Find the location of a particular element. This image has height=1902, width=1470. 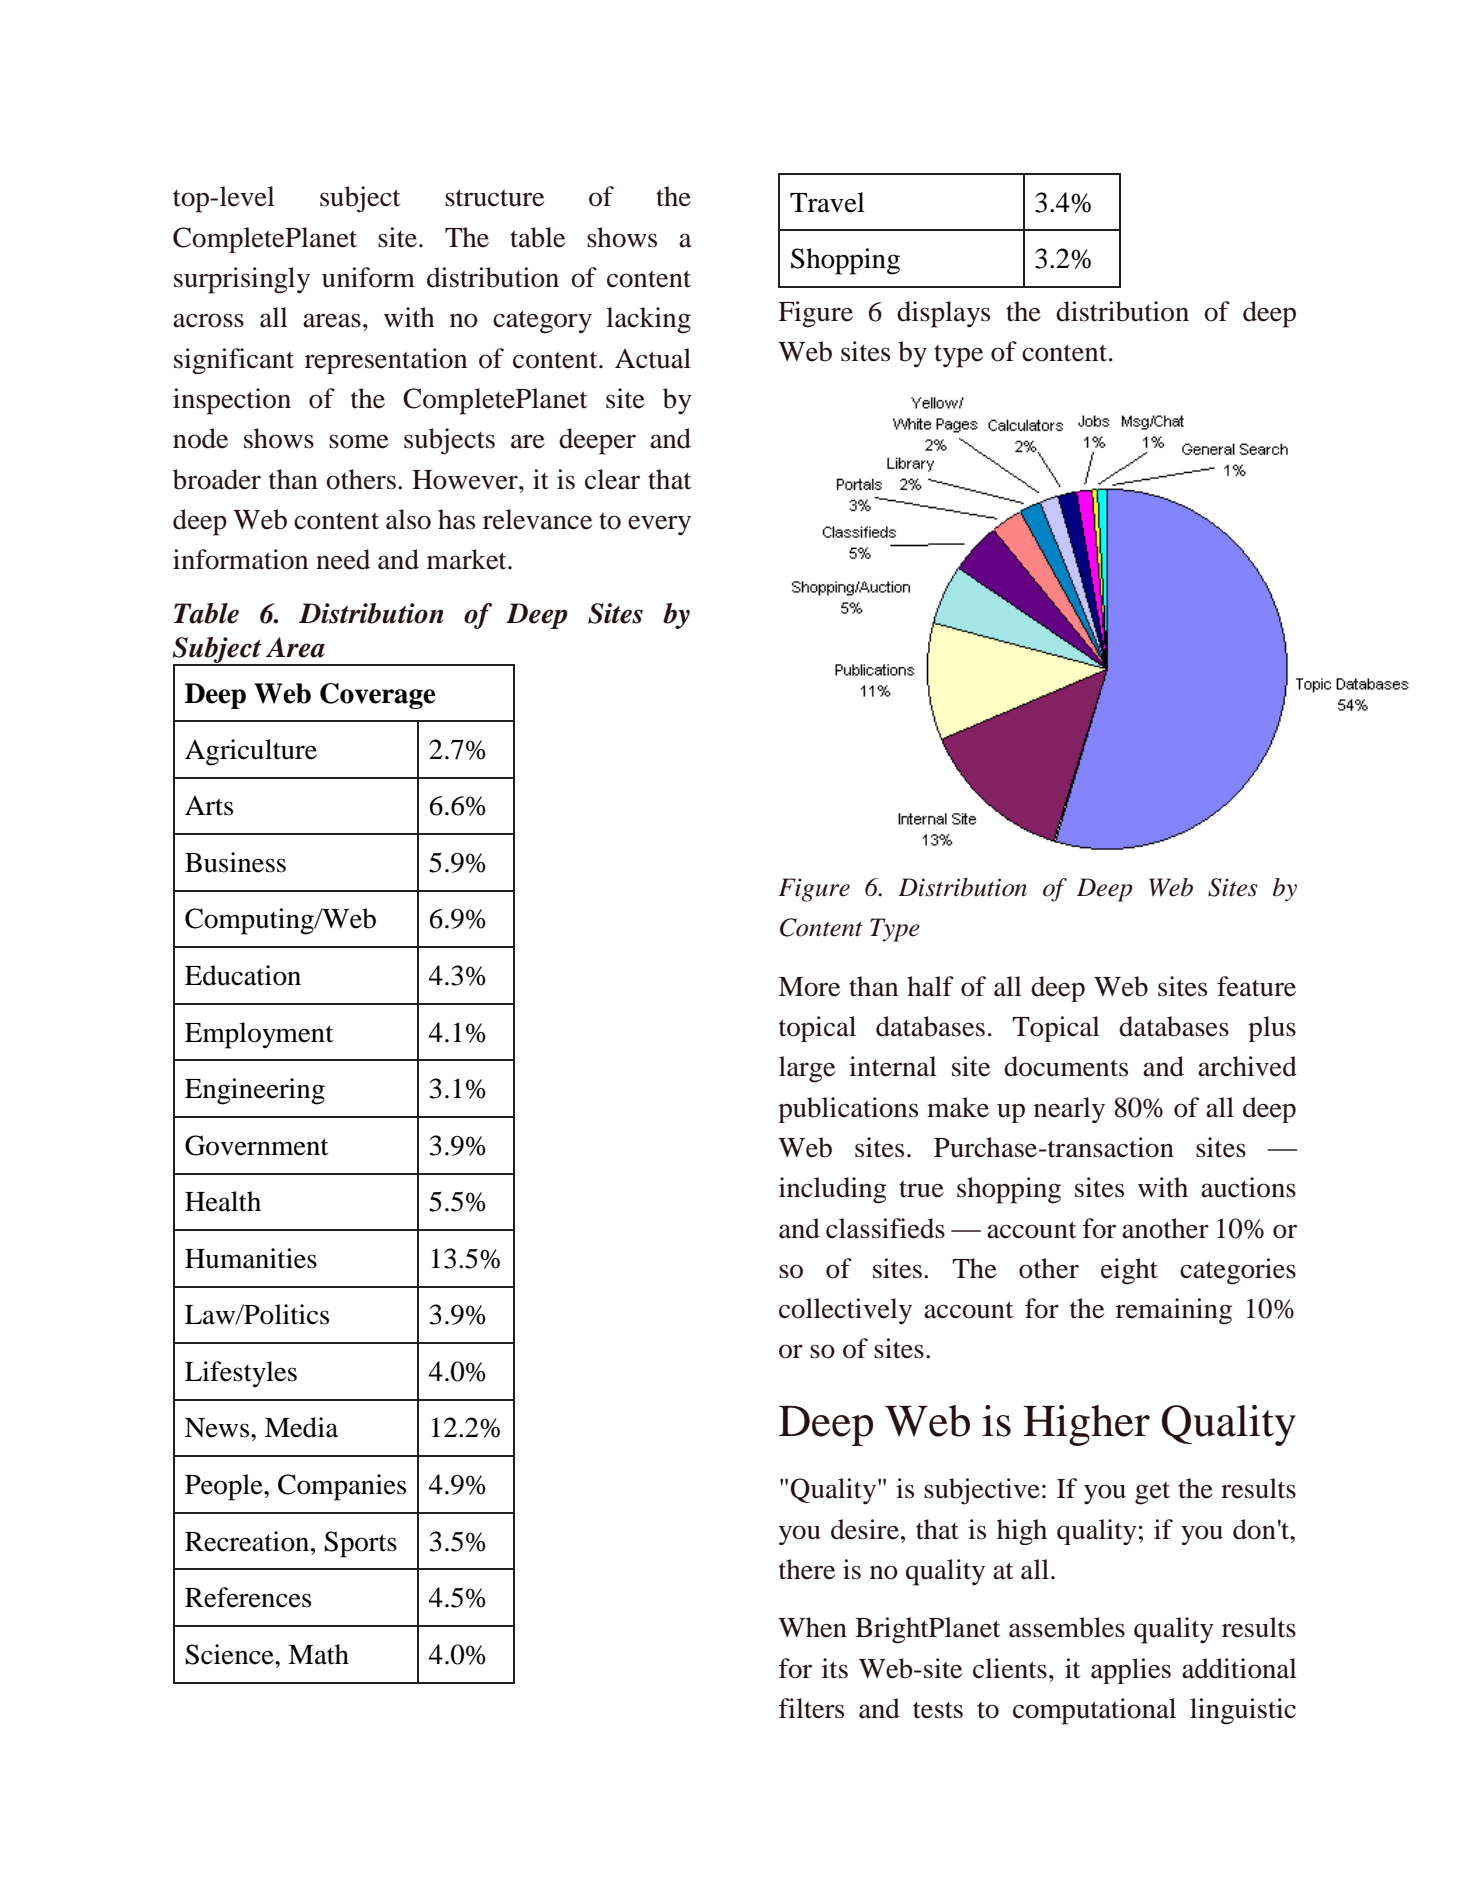

feature is located at coordinates (1256, 986).
